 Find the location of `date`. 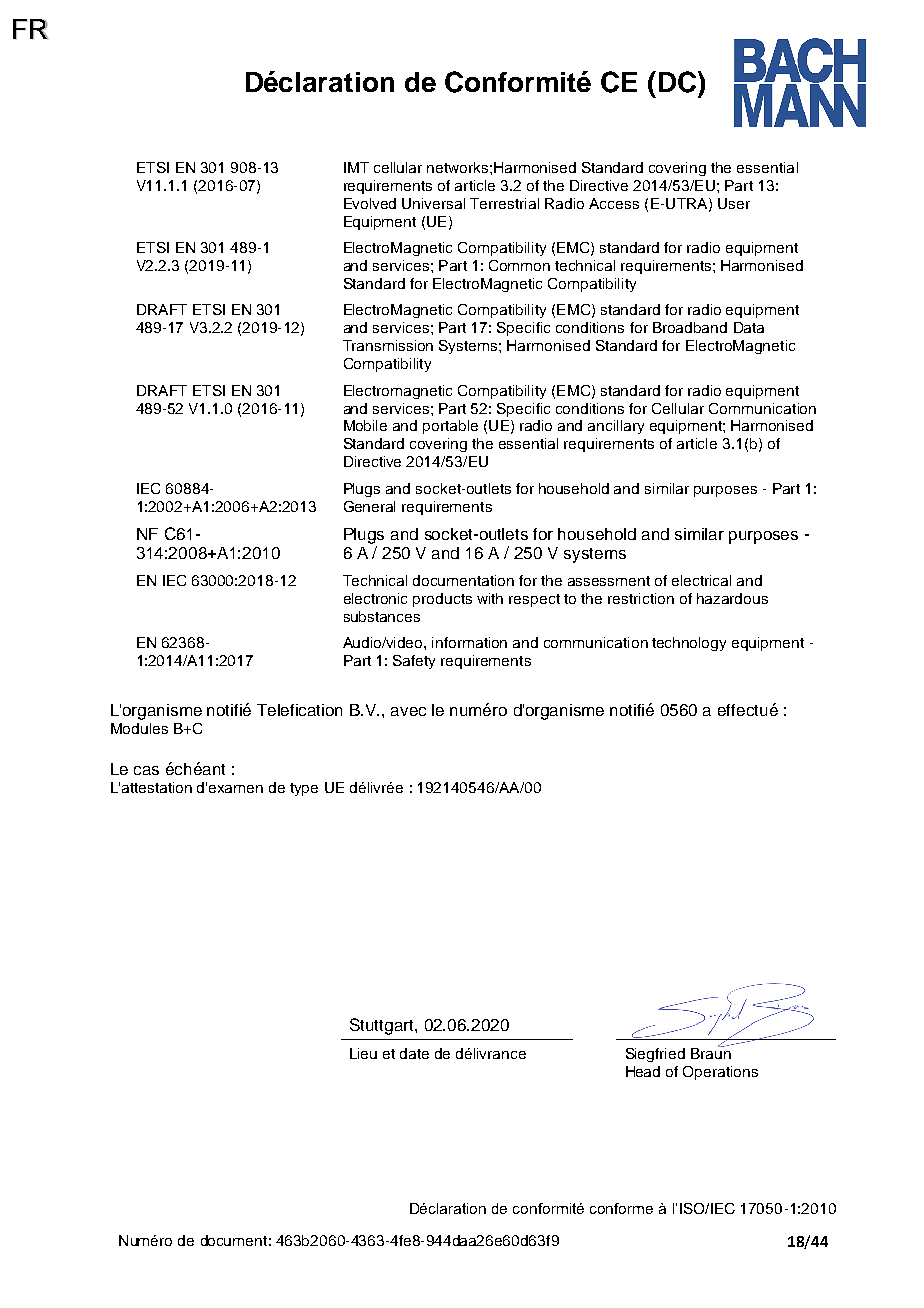

date is located at coordinates (414, 1053).
